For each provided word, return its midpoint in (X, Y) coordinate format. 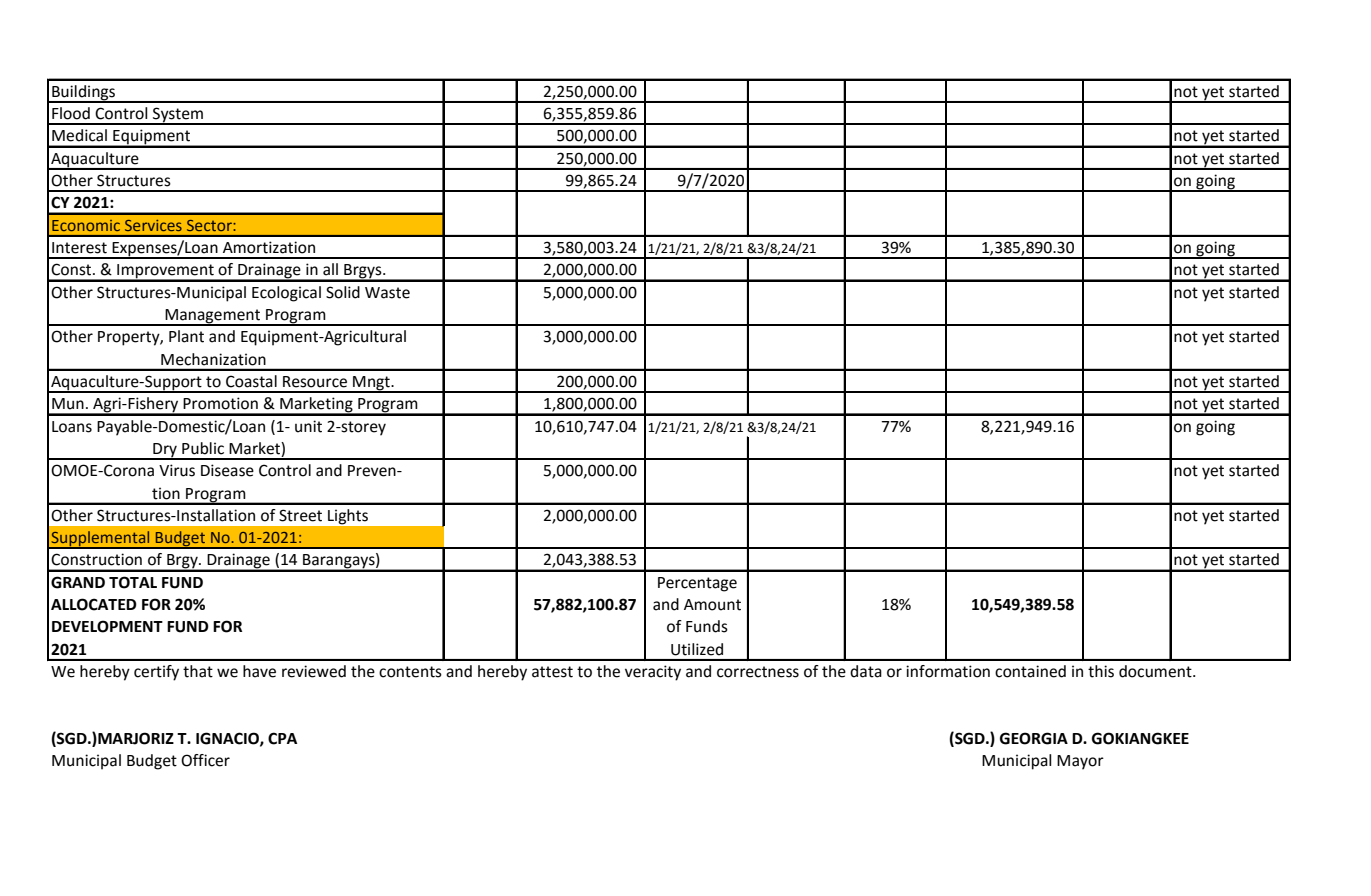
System (178, 116)
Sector (210, 225)
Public (203, 448)
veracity (653, 673)
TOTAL (133, 582)
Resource (315, 382)
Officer (205, 760)
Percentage (697, 584)
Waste (387, 293)
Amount (712, 605)
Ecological (286, 294)
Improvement (165, 272)
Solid (343, 292)
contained (1030, 671)
